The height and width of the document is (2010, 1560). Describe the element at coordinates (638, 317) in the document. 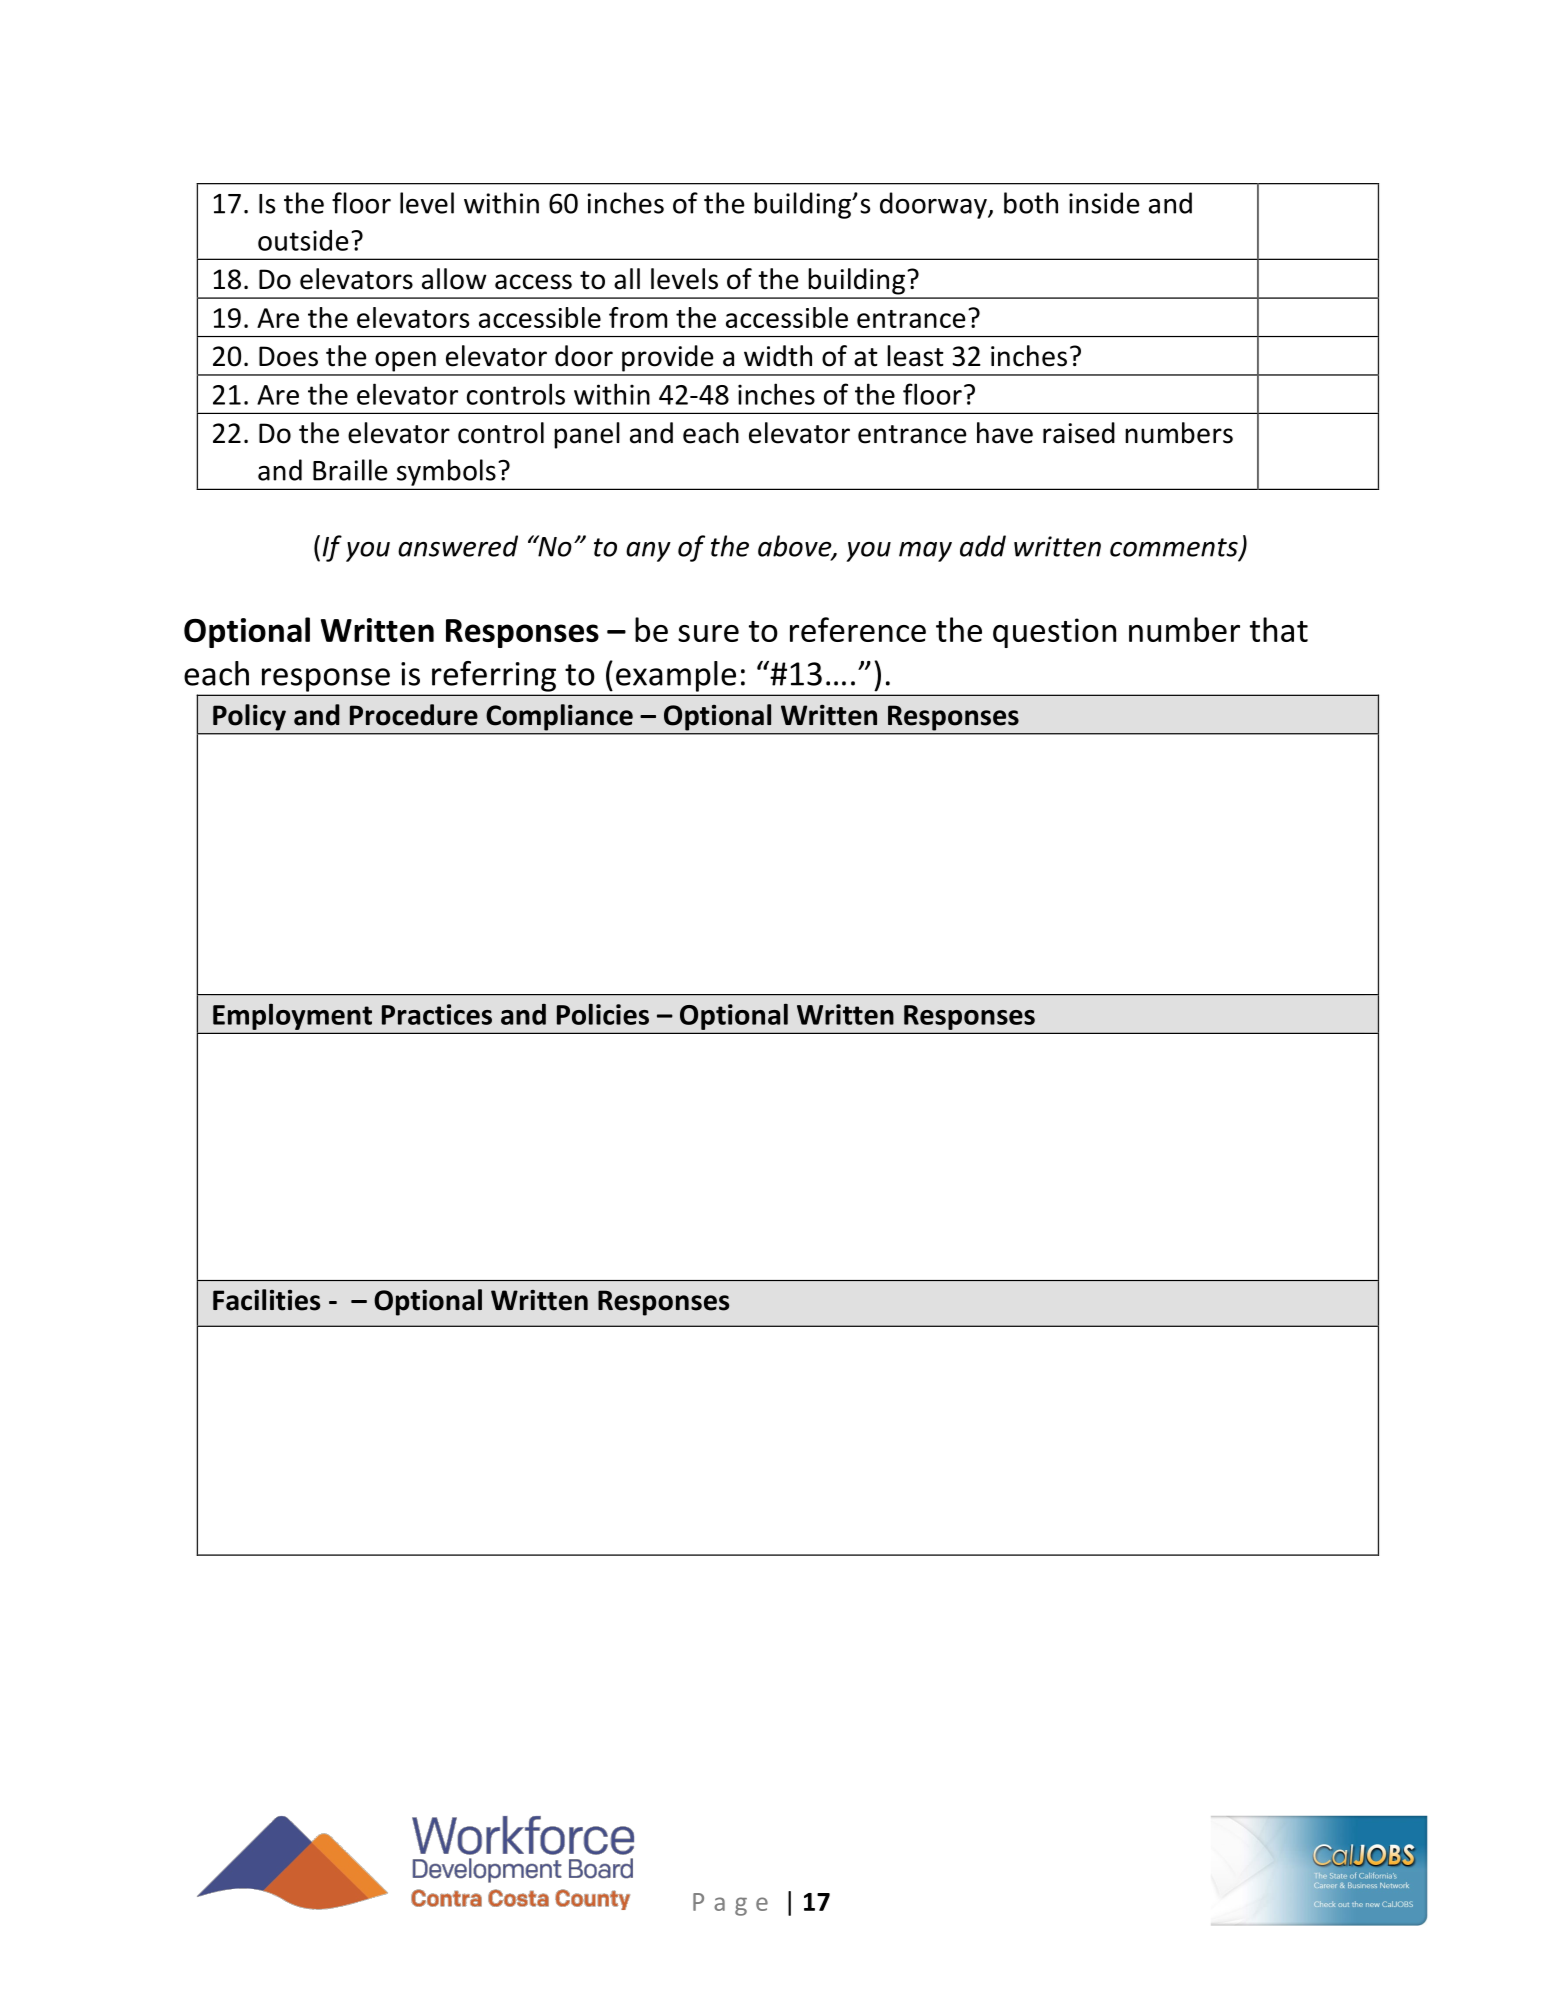

I see `from` at that location.
